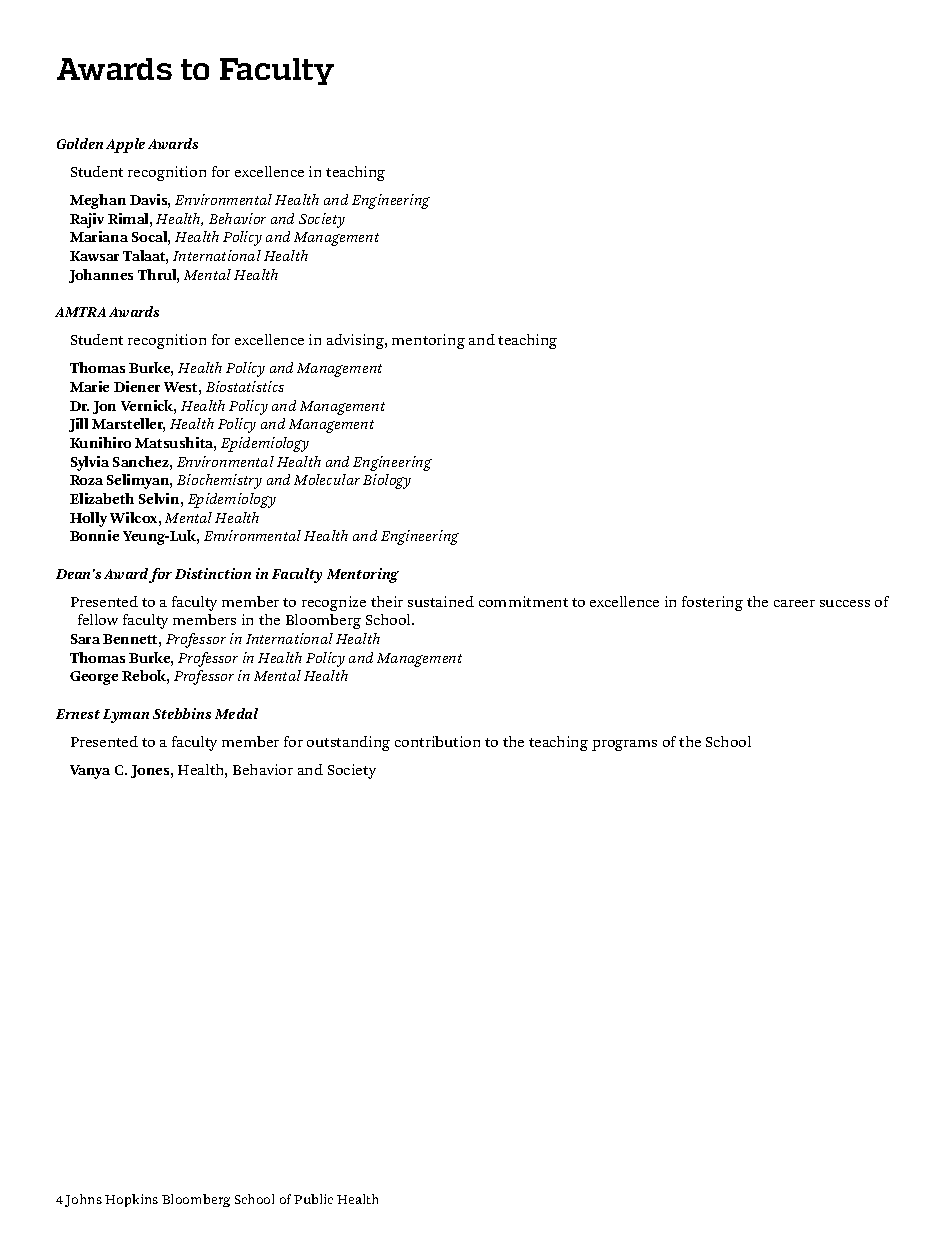 The image size is (952, 1233). What do you see at coordinates (313, 1199) in the screenshot?
I see `Public` at bounding box center [313, 1199].
